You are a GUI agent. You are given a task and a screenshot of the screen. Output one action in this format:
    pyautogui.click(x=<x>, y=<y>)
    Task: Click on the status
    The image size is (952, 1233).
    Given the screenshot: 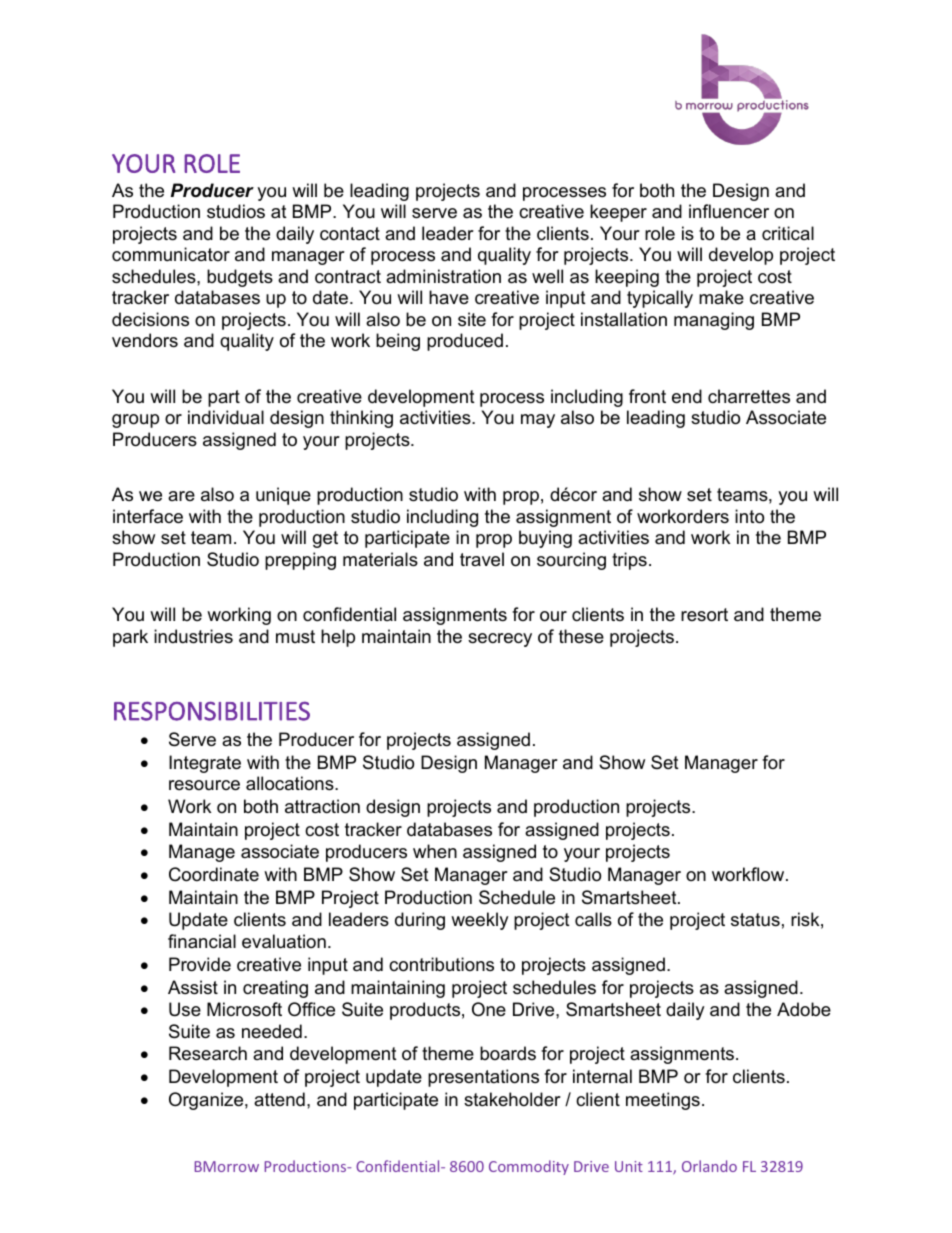 What is the action you would take?
    pyautogui.click(x=755, y=919)
